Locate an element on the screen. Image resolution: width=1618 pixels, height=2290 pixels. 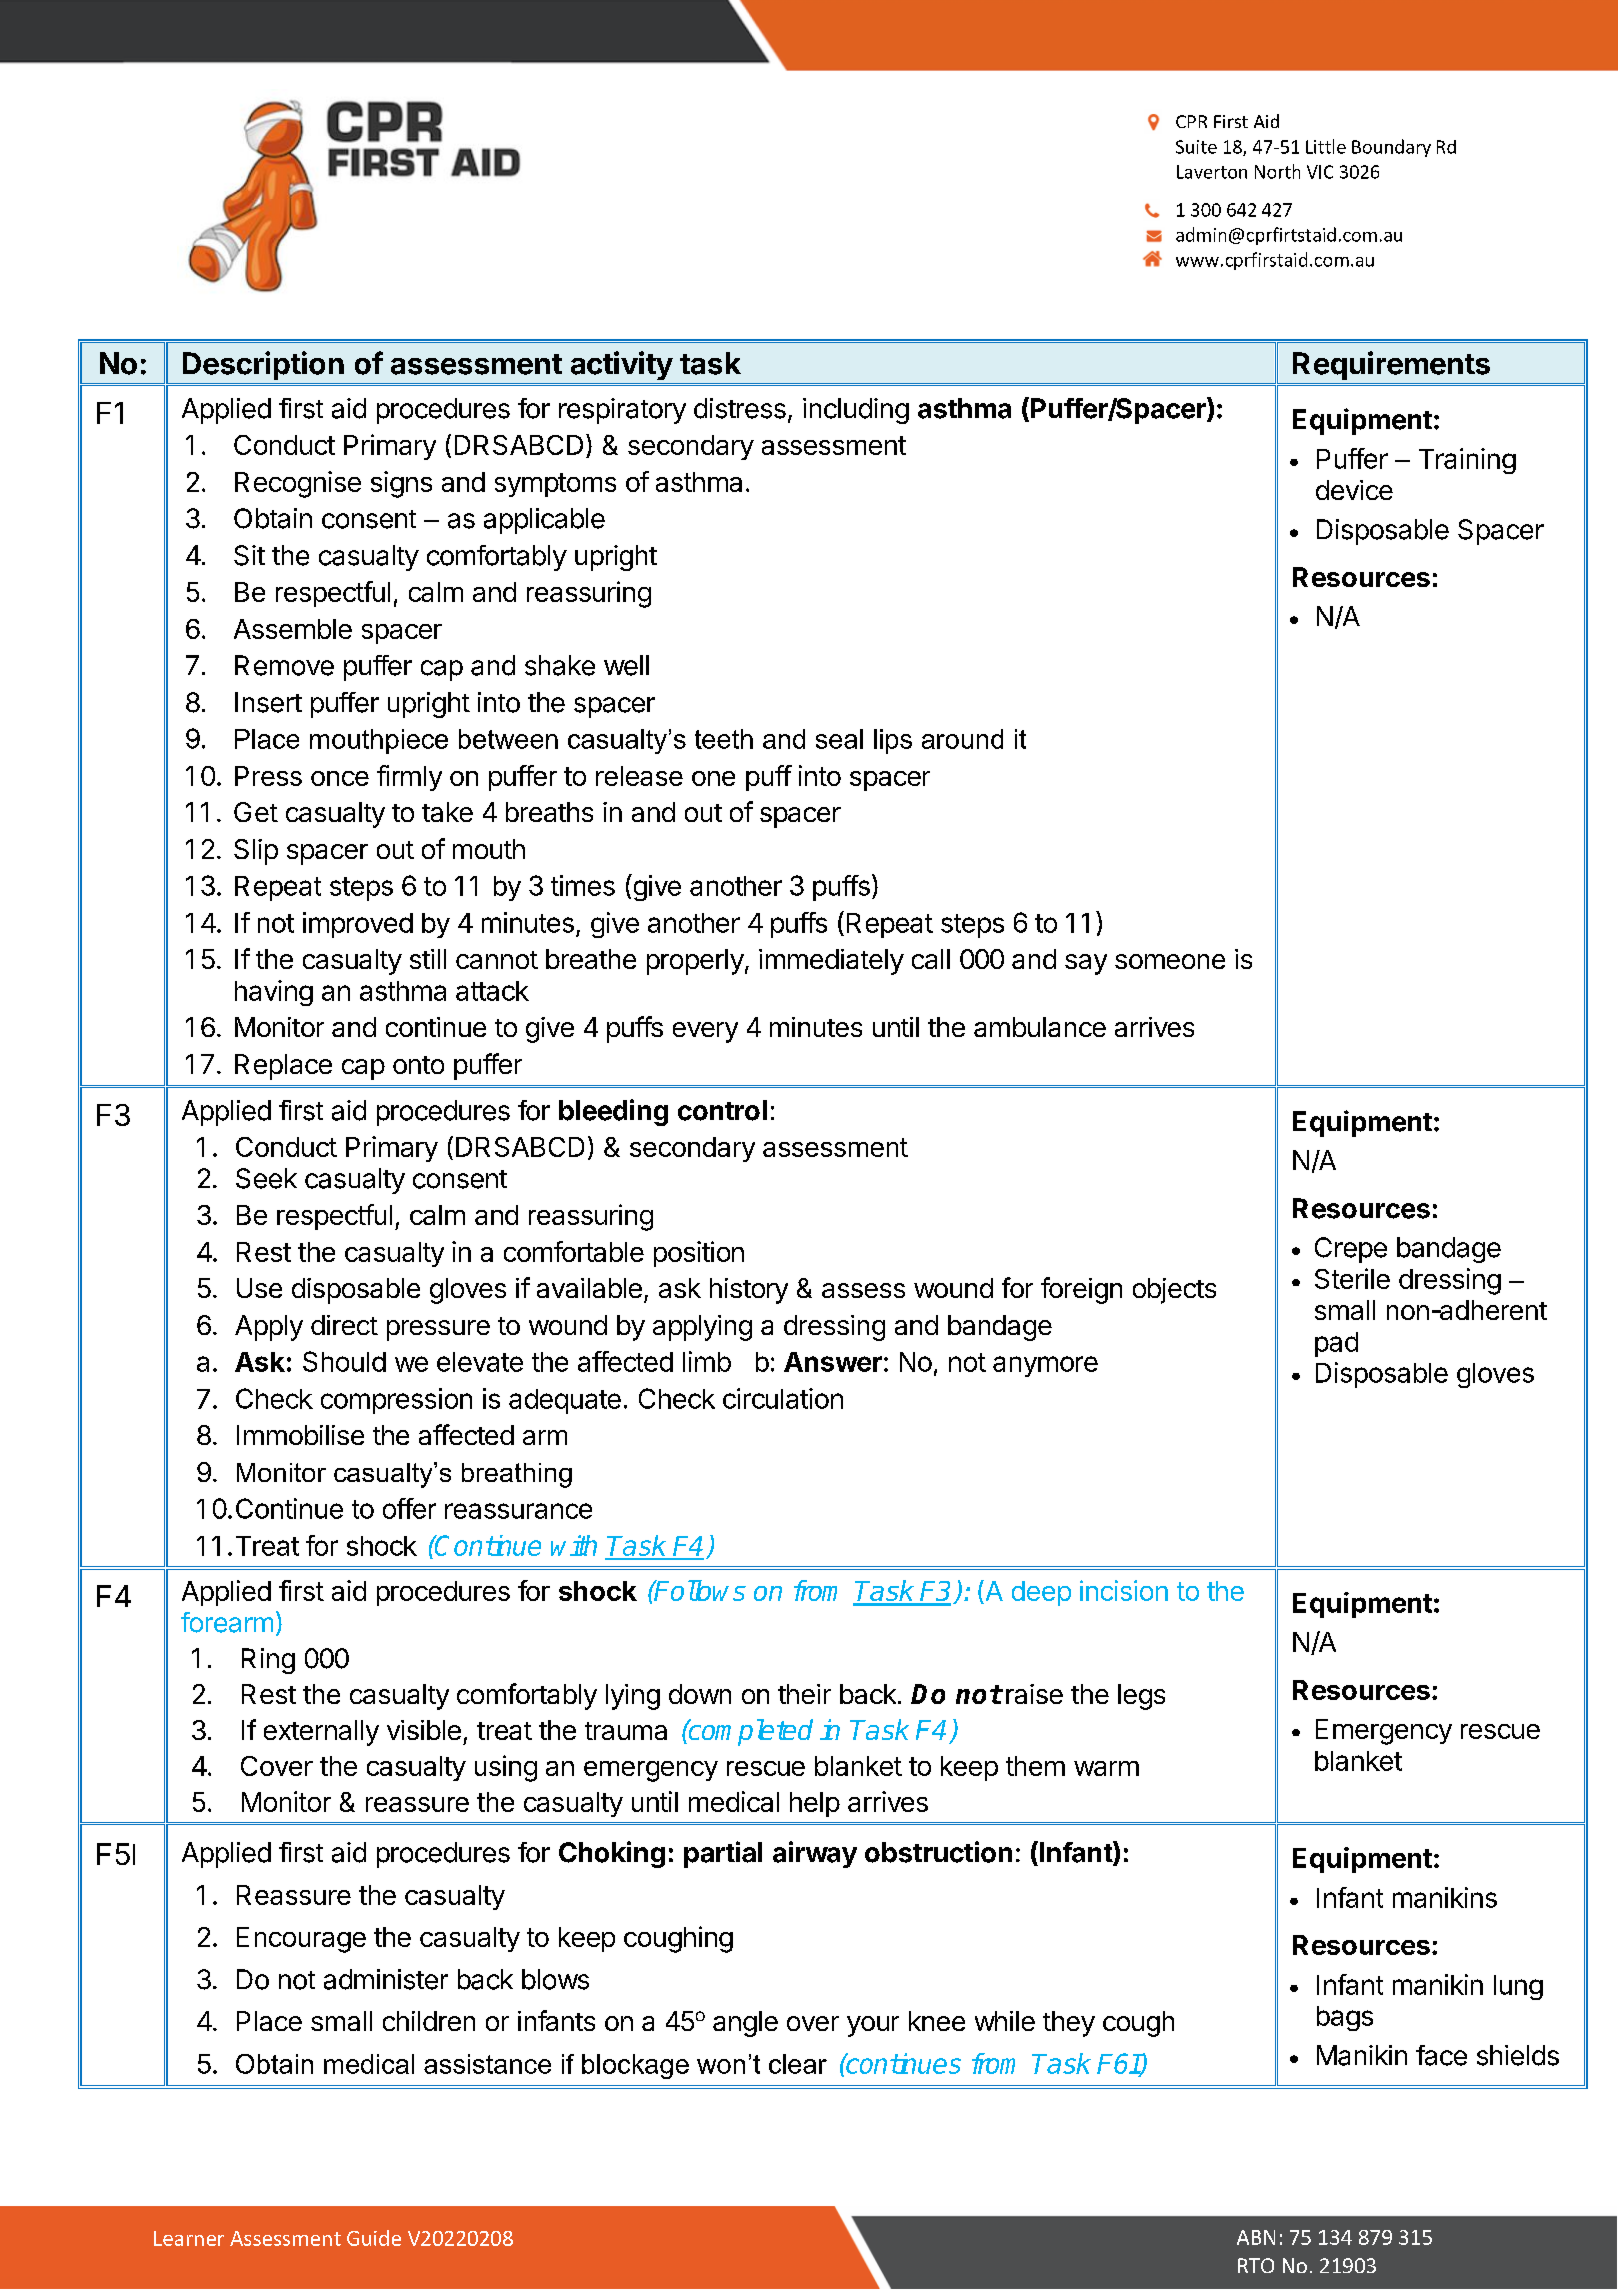
clear is located at coordinates (798, 2064).
